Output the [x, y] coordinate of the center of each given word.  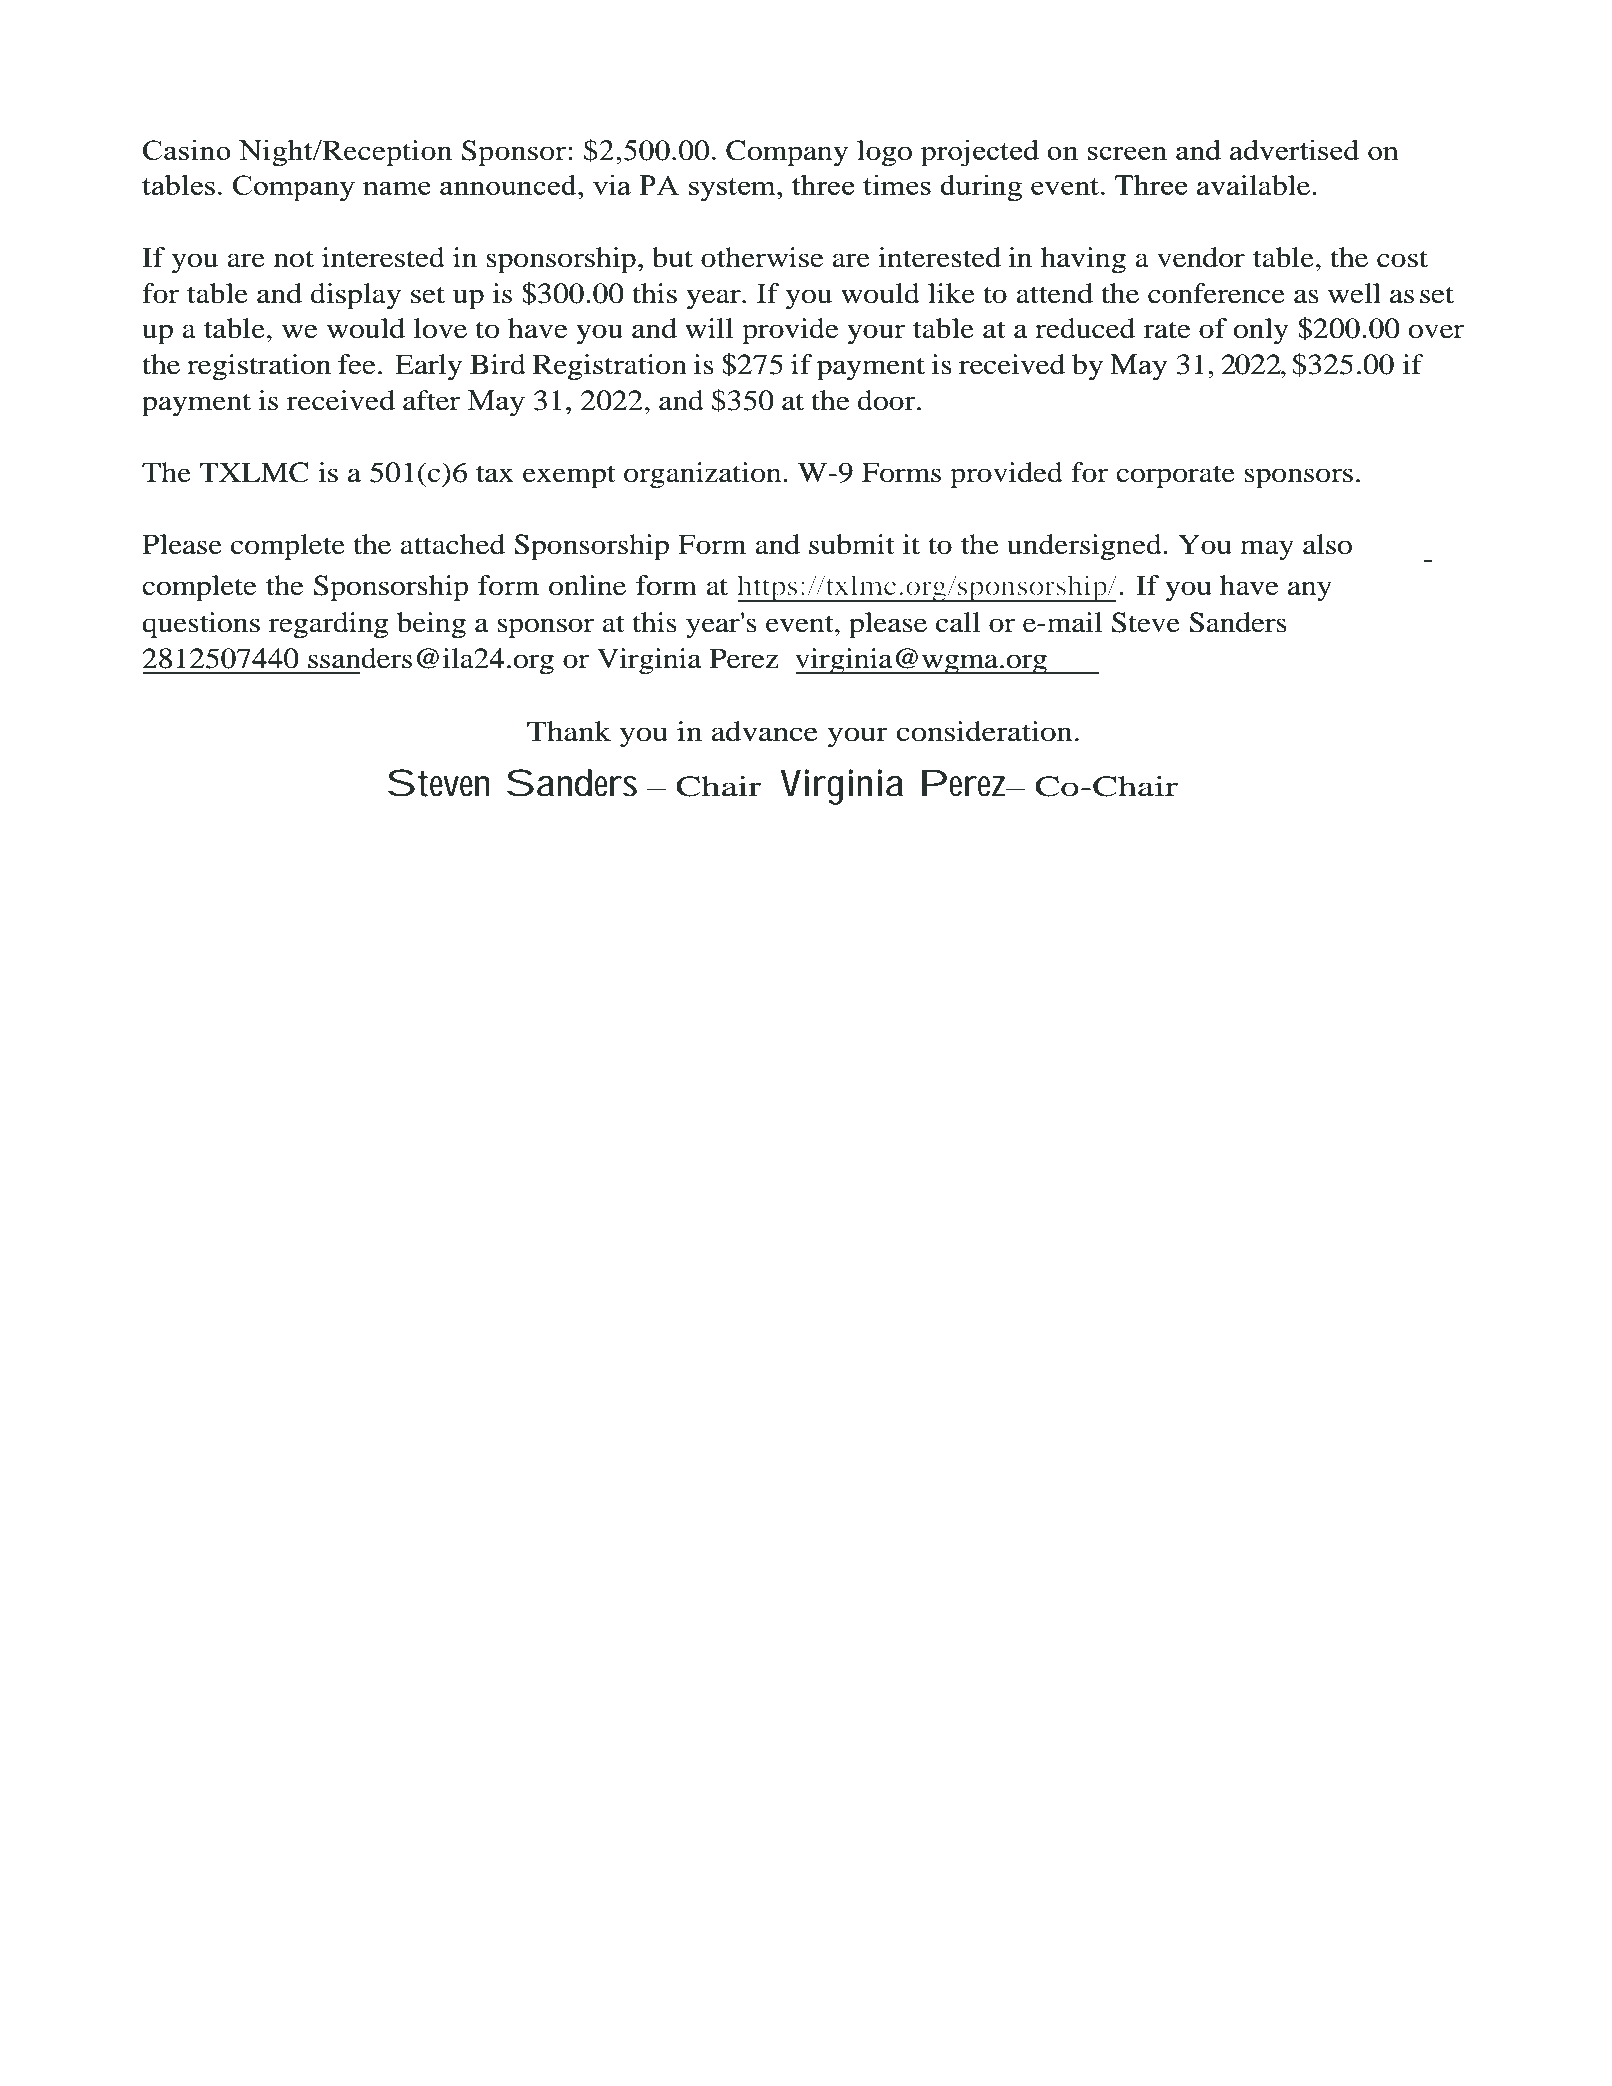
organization [702, 475]
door [887, 400]
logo [884, 153]
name [397, 188]
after [431, 400]
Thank [569, 731]
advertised [1294, 149]
